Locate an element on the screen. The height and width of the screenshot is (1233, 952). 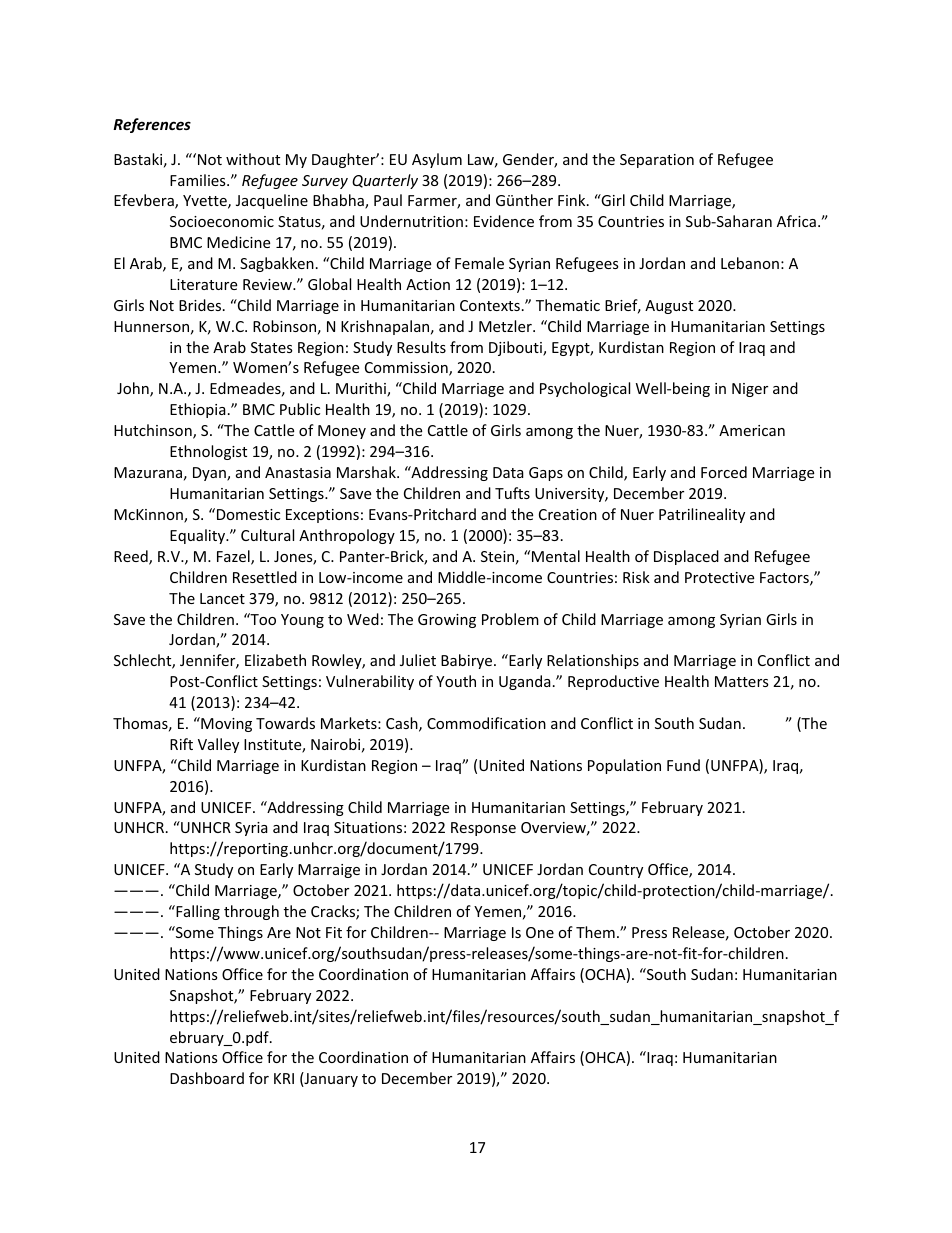
Growing is located at coordinates (447, 621).
